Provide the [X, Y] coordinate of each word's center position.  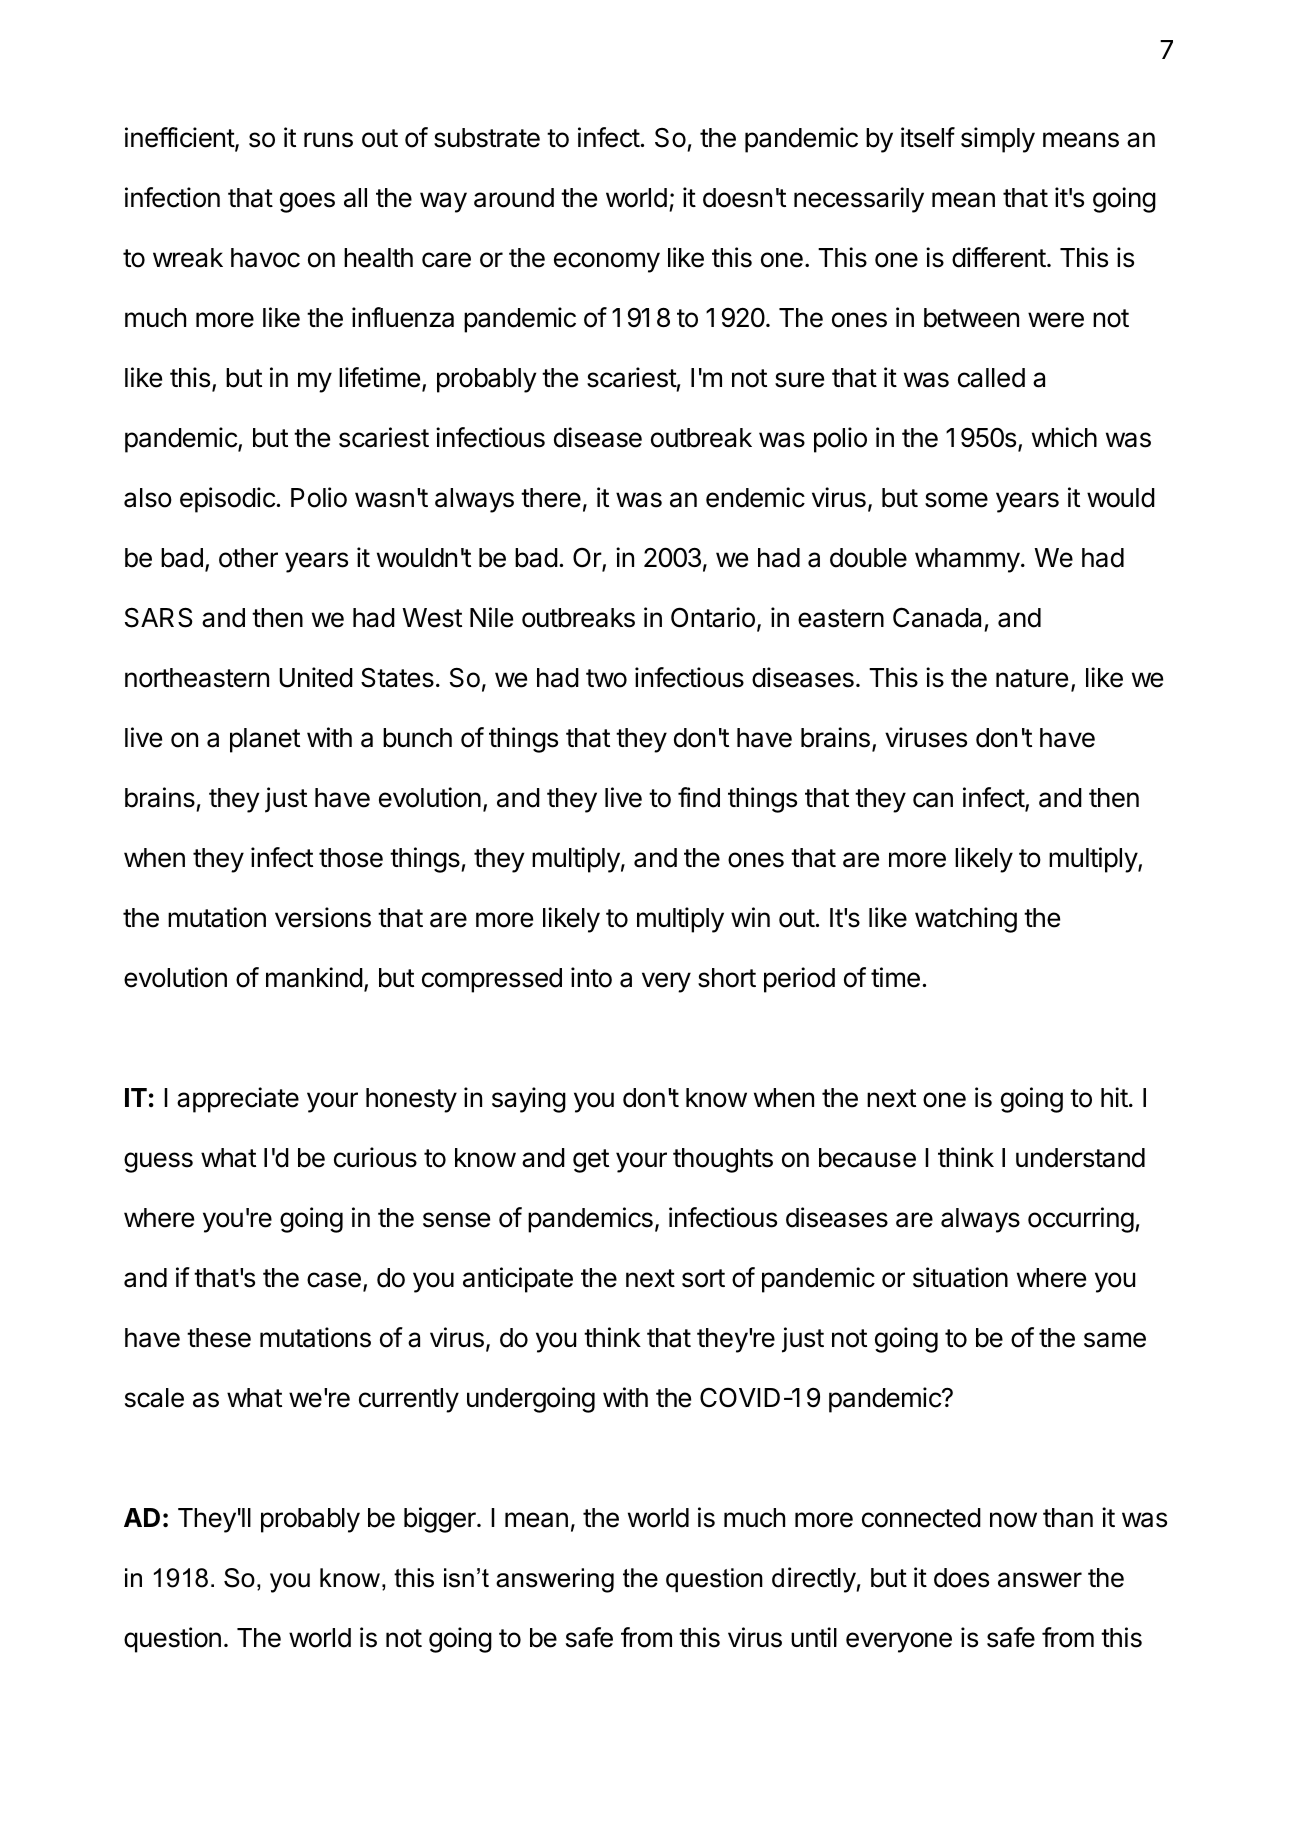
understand [1080, 1158]
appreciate [238, 1100]
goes [307, 202]
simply [998, 140]
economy [607, 262]
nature [1032, 678]
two [606, 678]
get [591, 1161]
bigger [441, 1520]
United [316, 677]
